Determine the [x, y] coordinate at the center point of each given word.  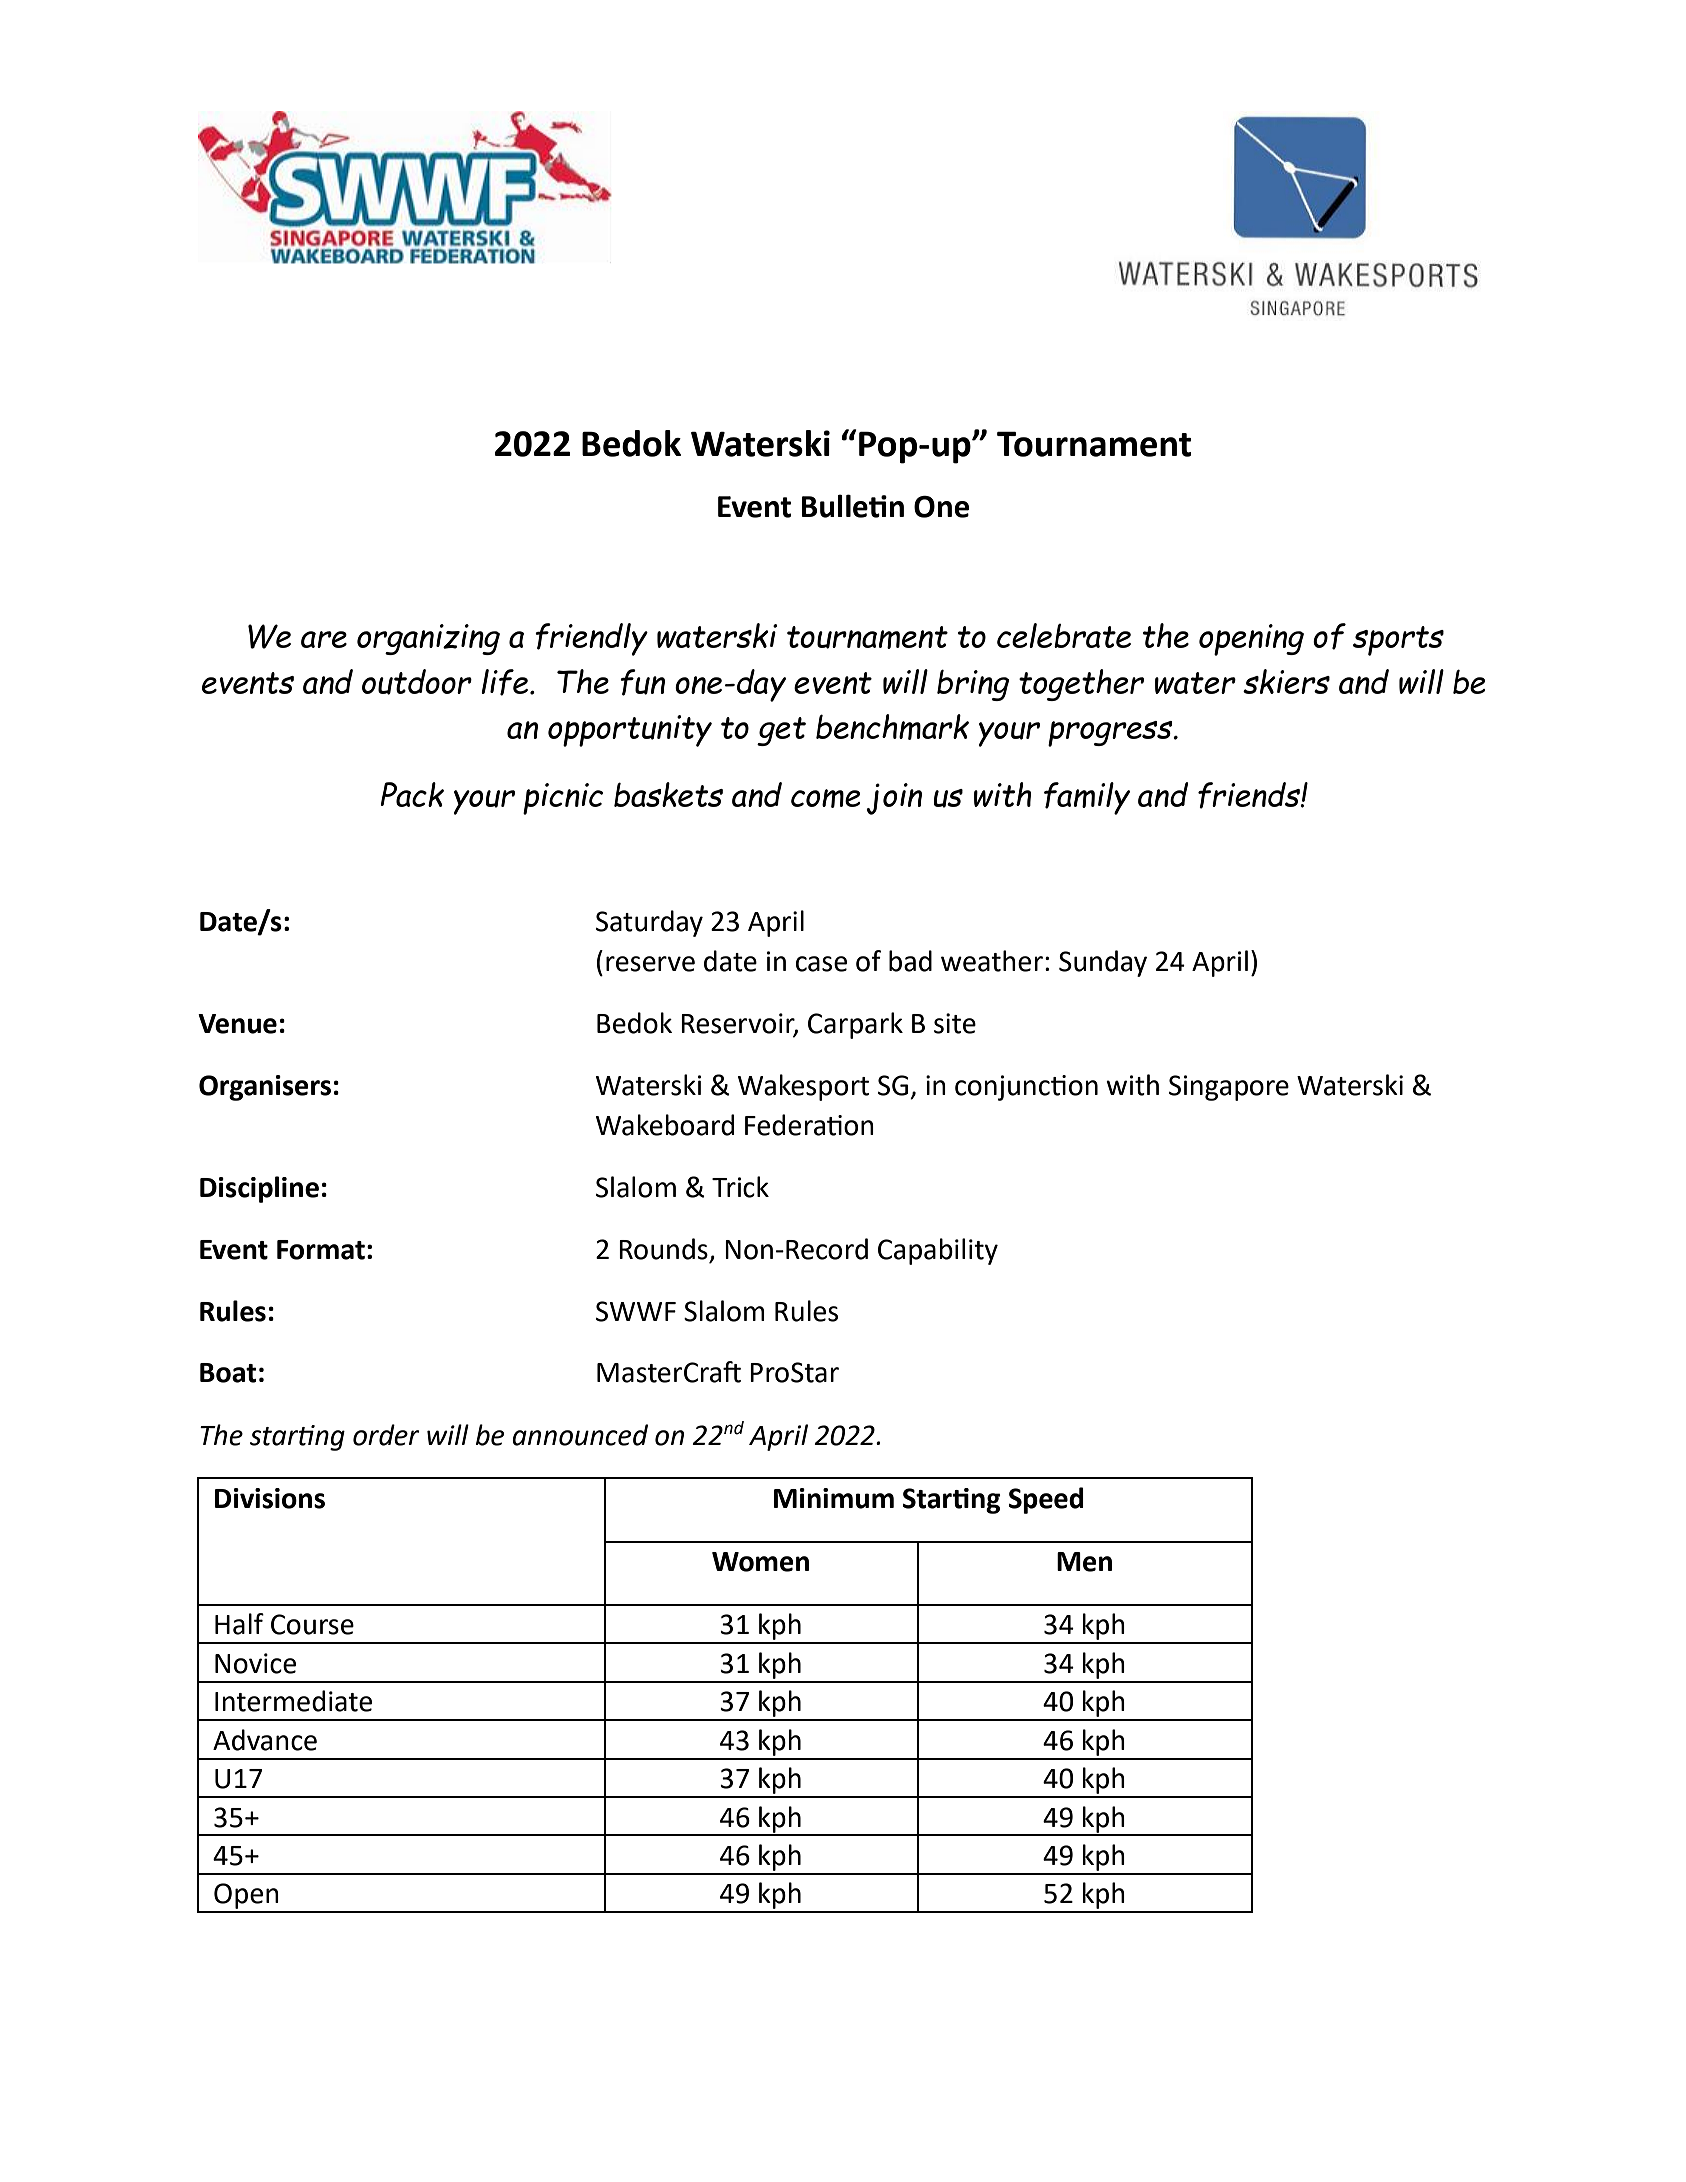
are [324, 639]
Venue [237, 1024]
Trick [740, 1187]
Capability [938, 1251]
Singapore [1229, 1088]
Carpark [855, 1025]
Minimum [834, 1498]
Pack [412, 794]
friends [1250, 795]
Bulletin [853, 506]
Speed [1046, 1500]
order [386, 1435]
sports [1398, 641]
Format [321, 1250]
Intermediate [293, 1701]
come [825, 798]
